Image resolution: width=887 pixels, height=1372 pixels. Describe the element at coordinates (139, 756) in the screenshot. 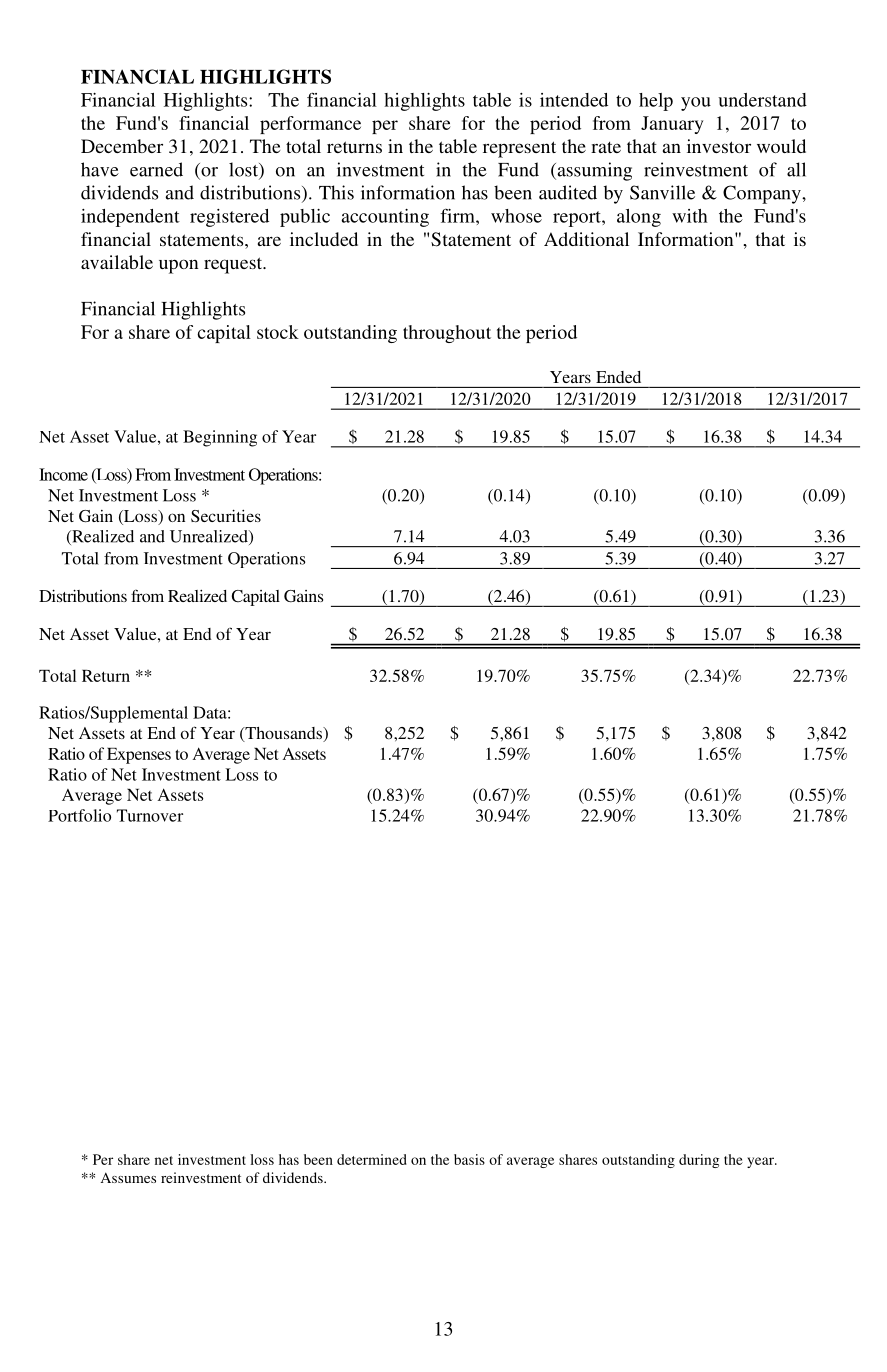

I see `Expenses` at that location.
